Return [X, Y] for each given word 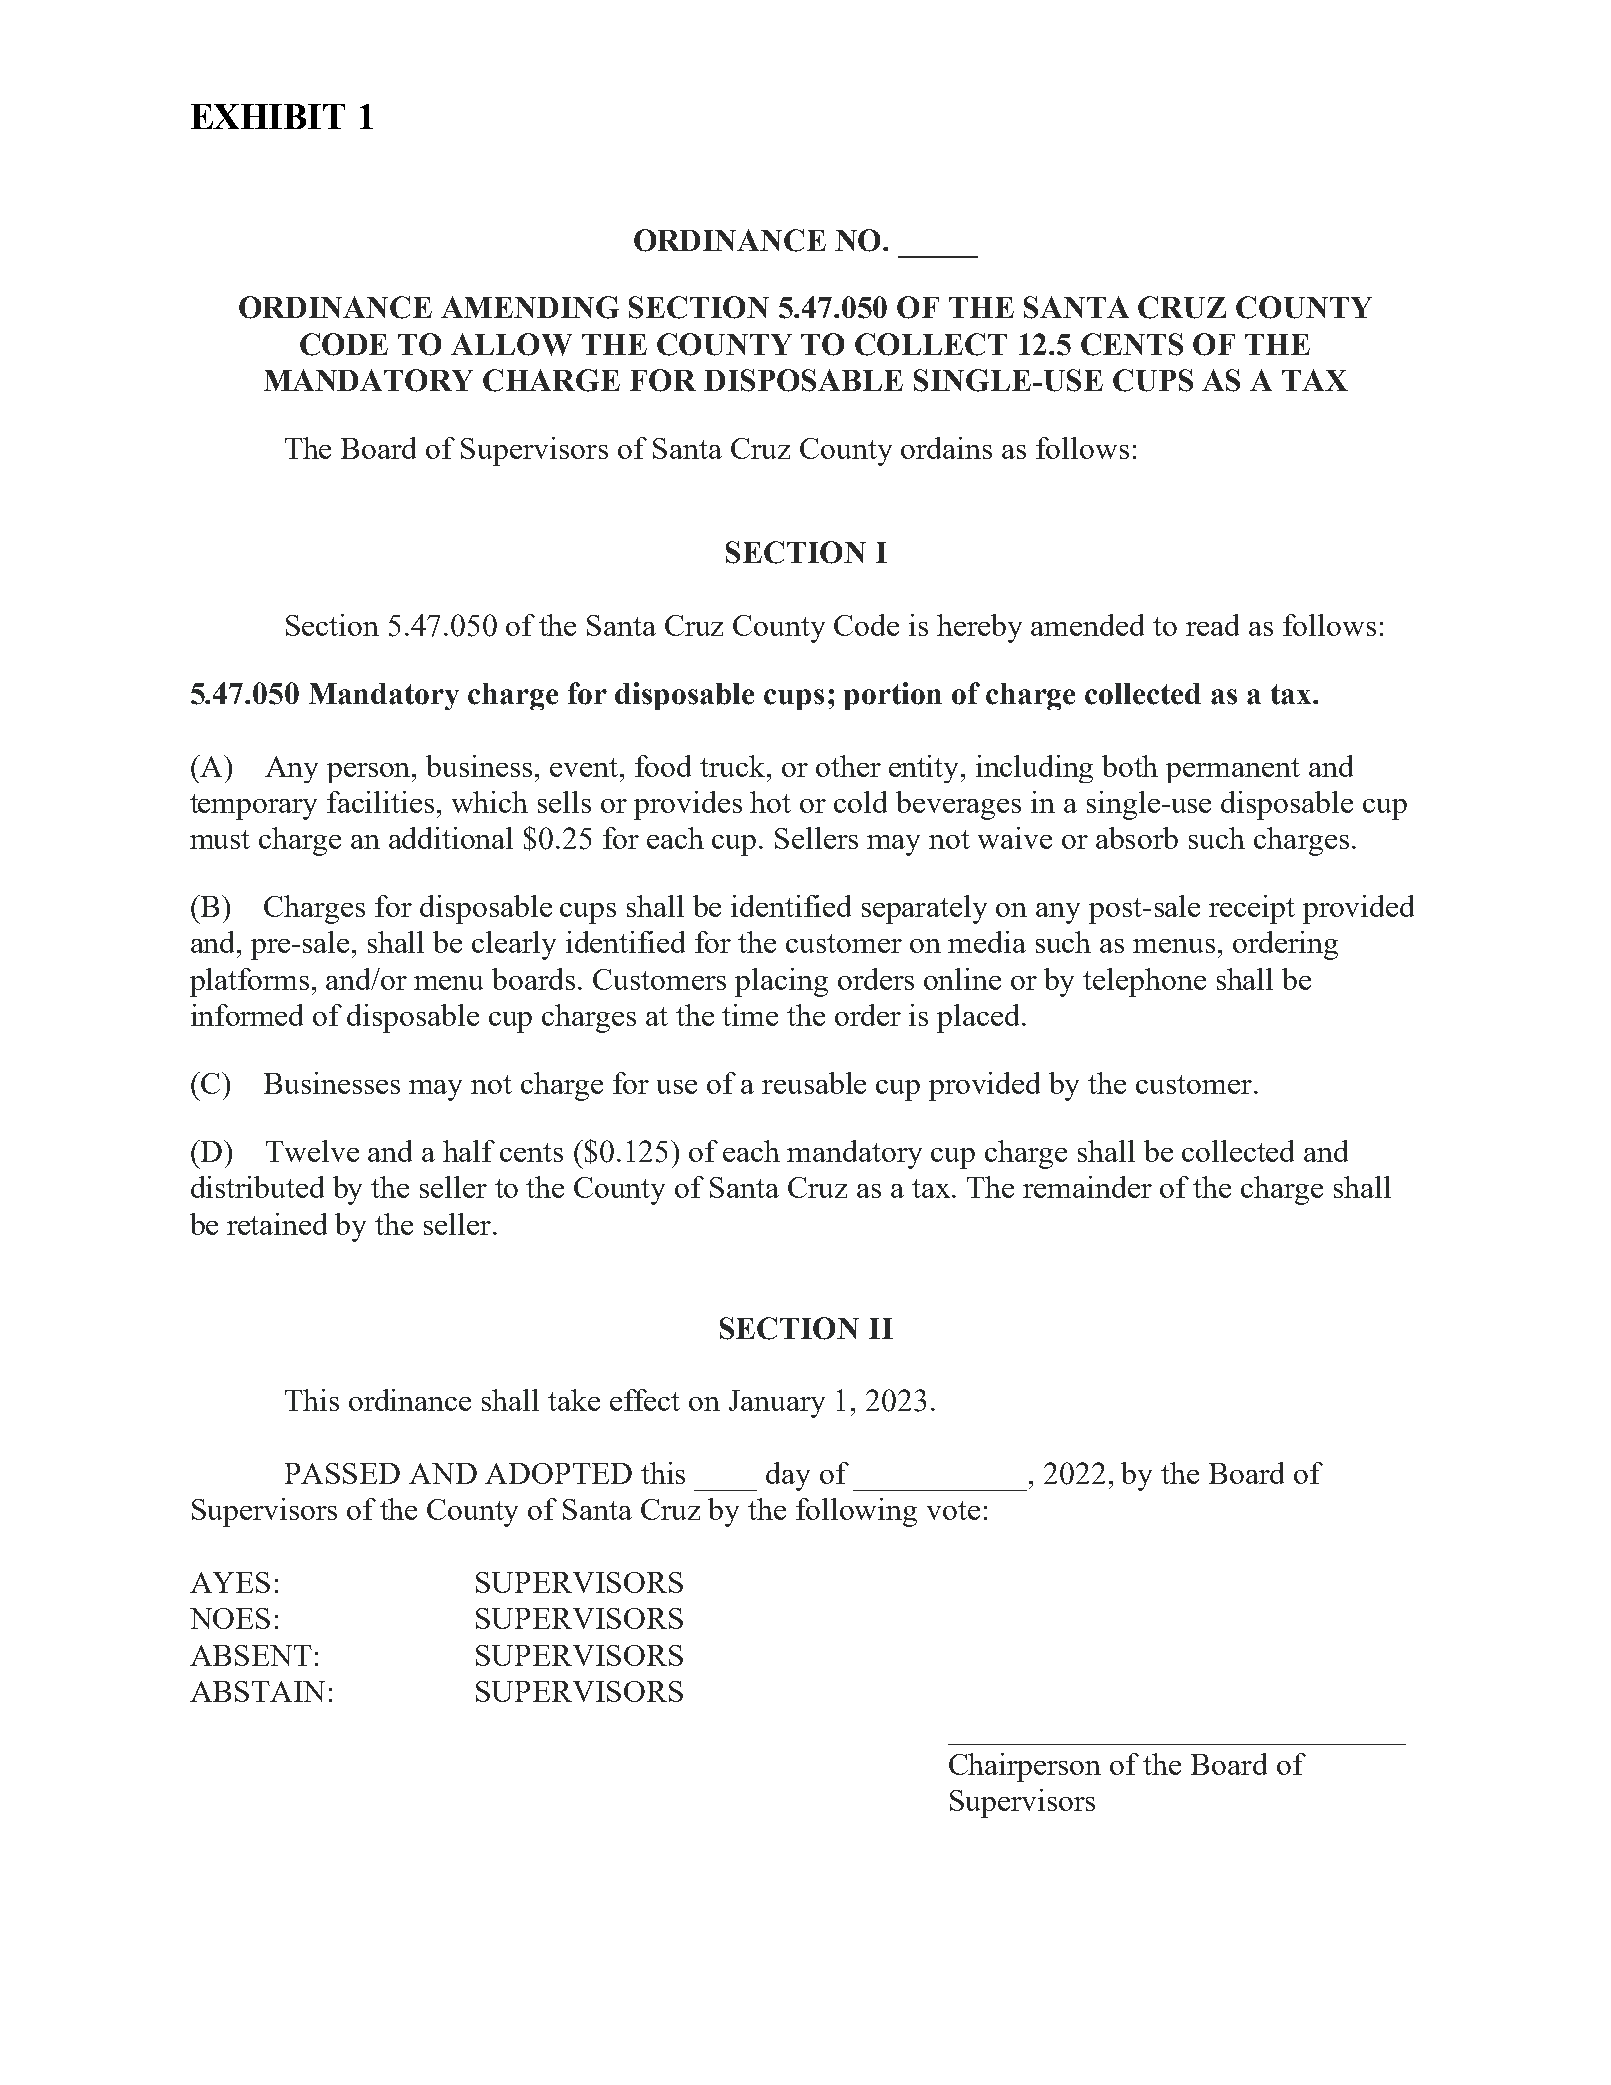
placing [781, 982]
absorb [1137, 838]
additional [451, 838]
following [856, 1512]
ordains [946, 448]
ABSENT [251, 1655]
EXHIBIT [268, 116]
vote [953, 1510]
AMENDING [530, 307]
